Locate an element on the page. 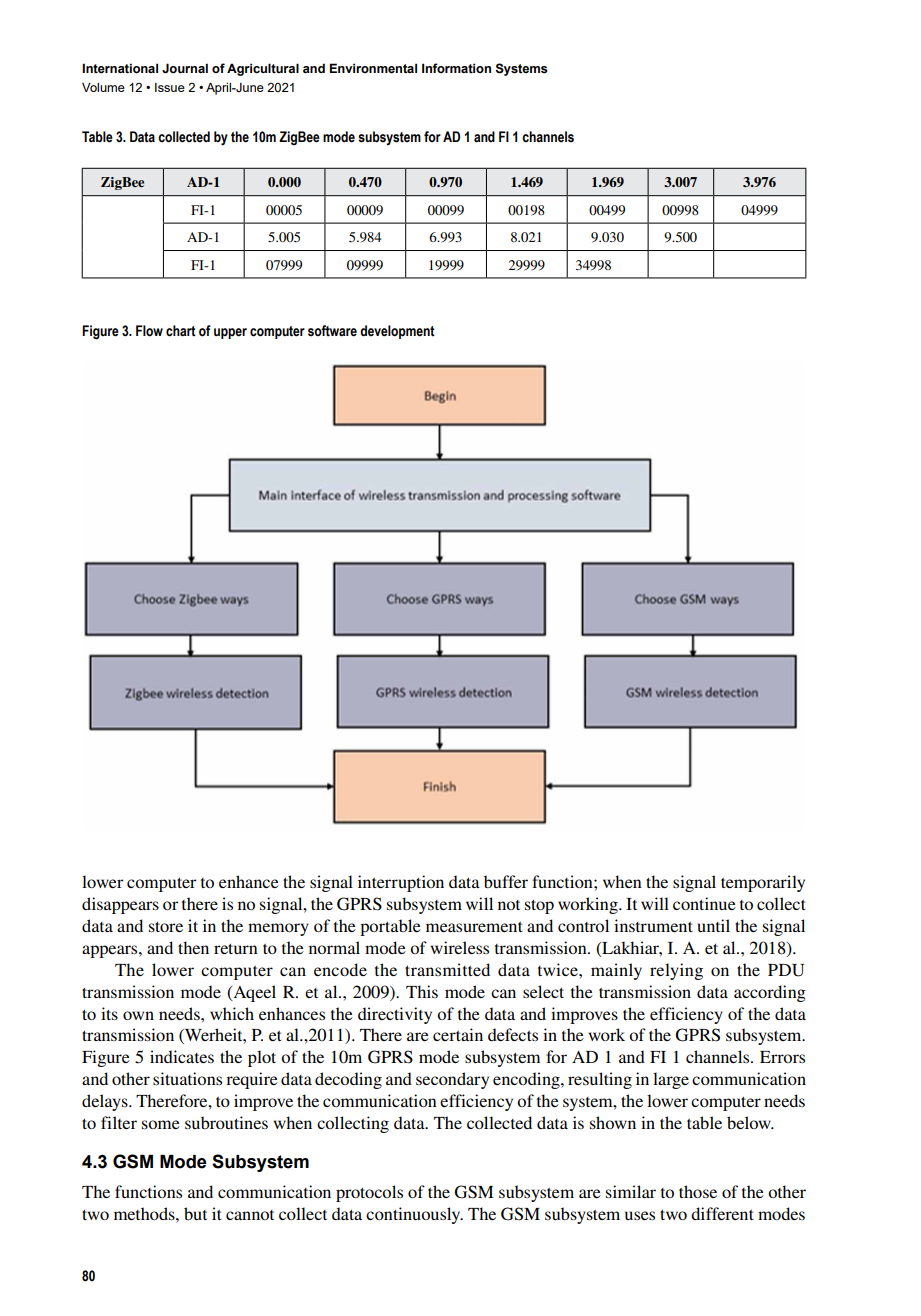 Image resolution: width=921 pixels, height=1316 pixels. Information is located at coordinates (456, 68).
